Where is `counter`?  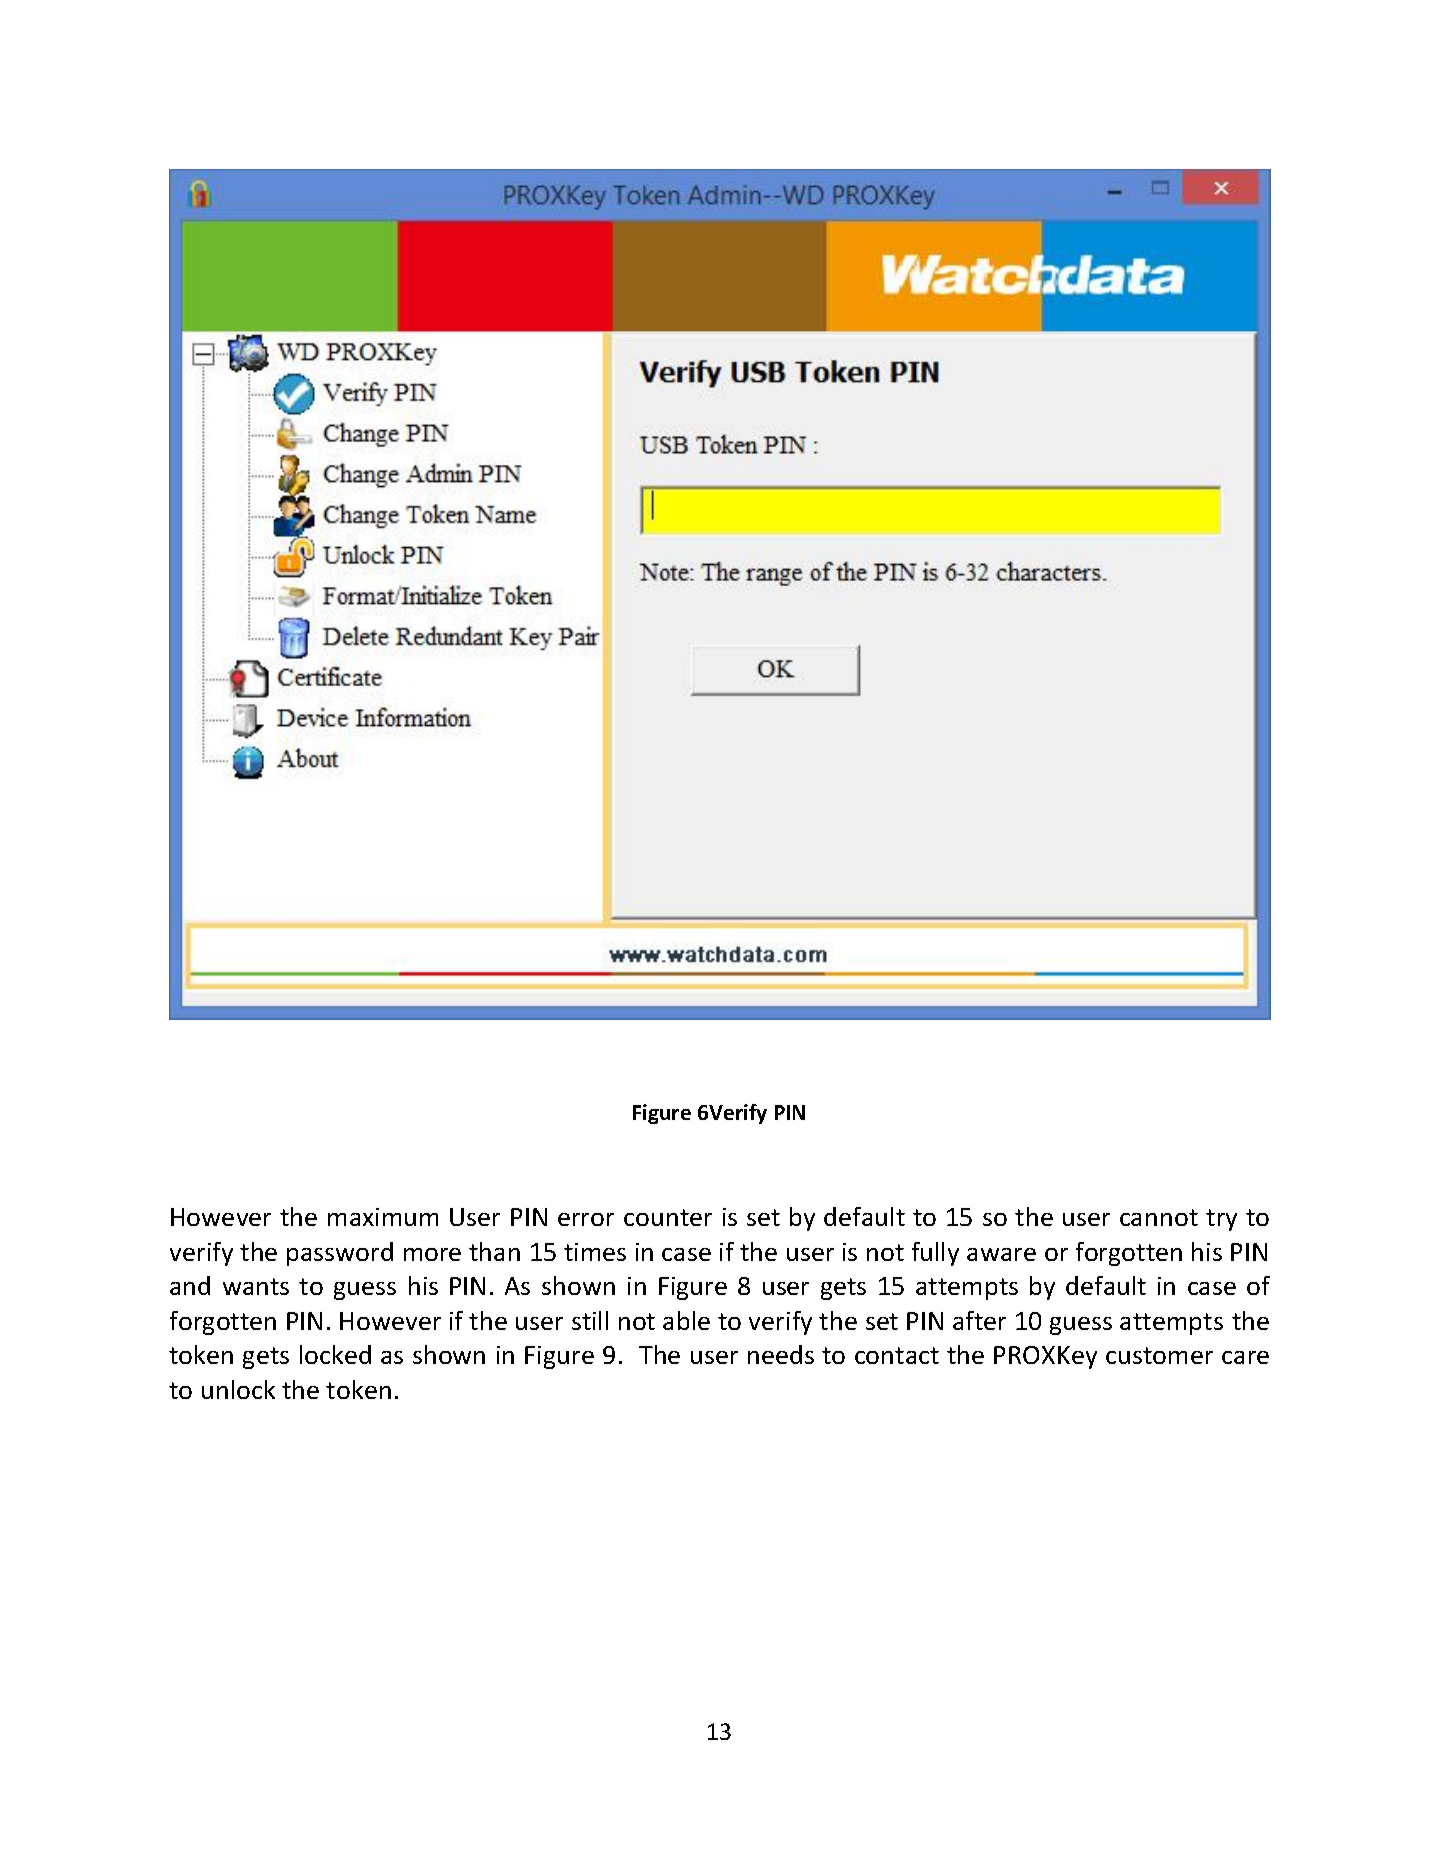
counter is located at coordinates (668, 1217).
